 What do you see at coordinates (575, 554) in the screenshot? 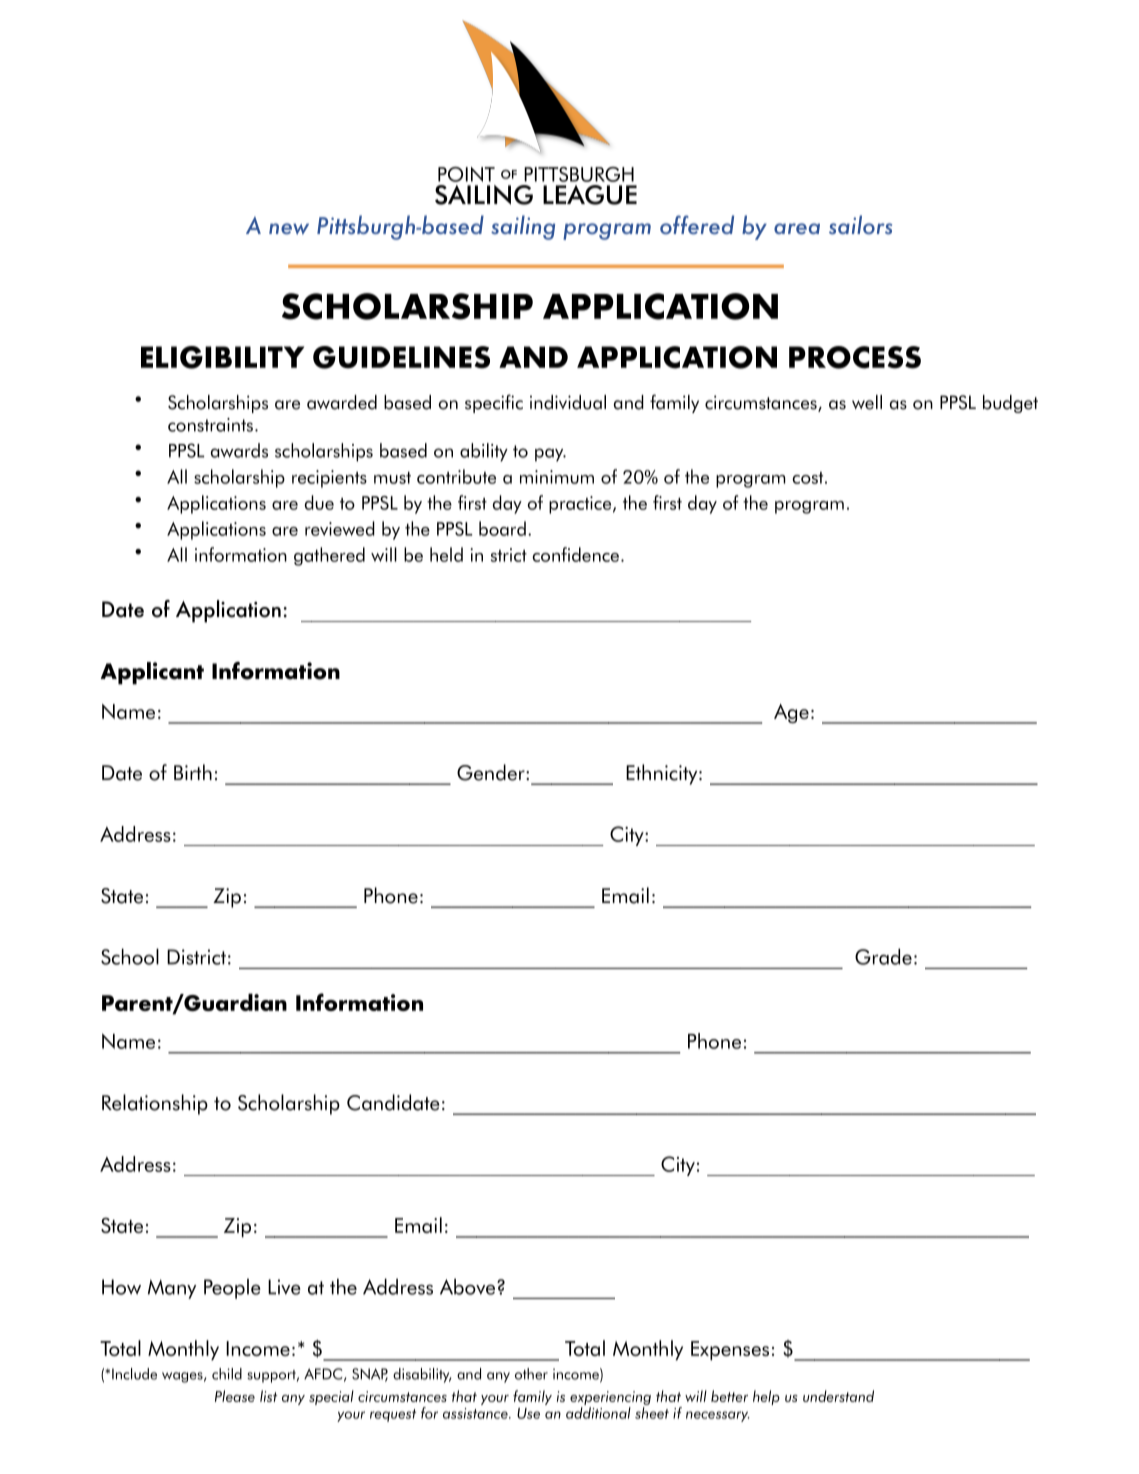
I see `confidence` at bounding box center [575, 554].
